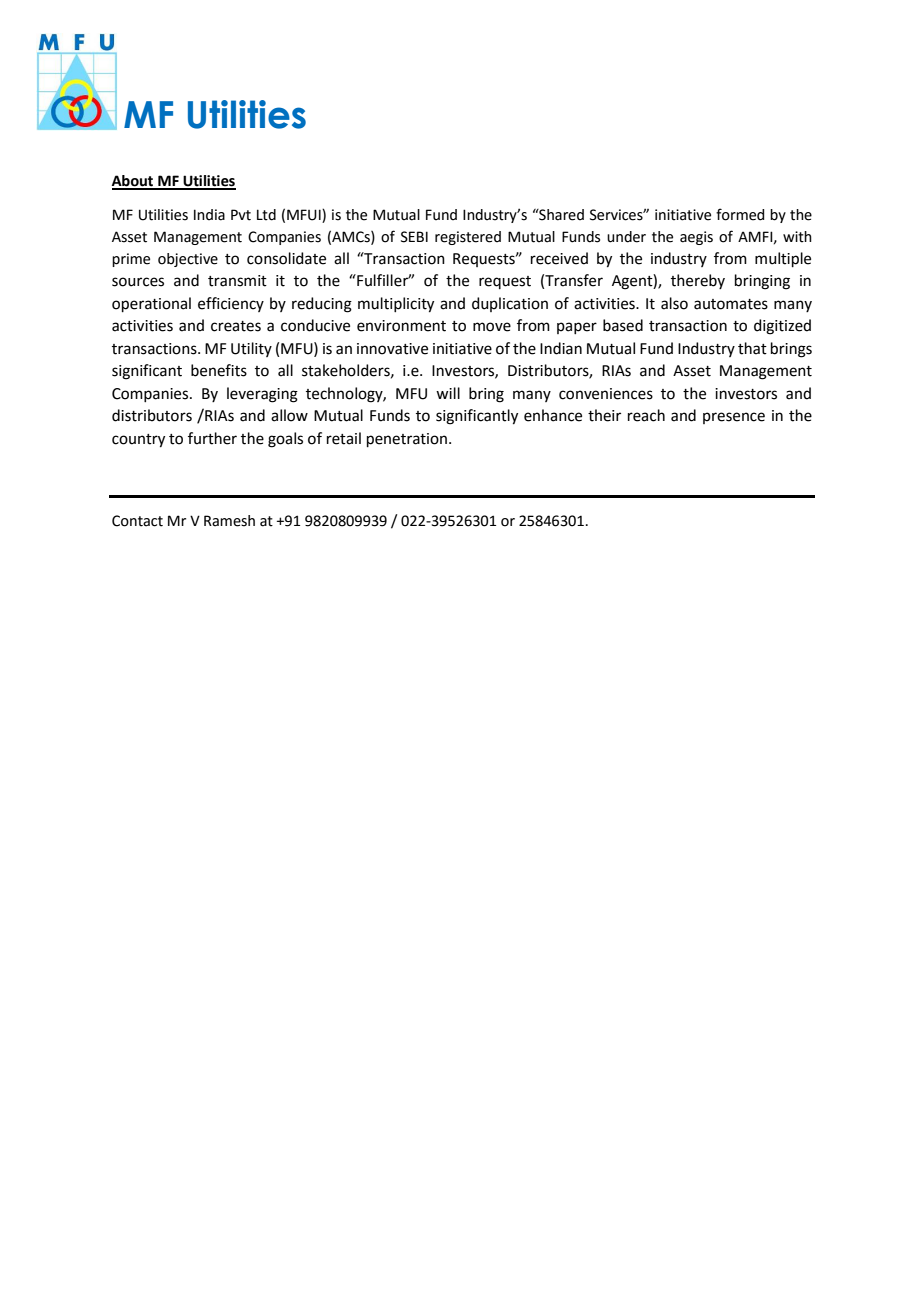  I want to click on About, so click(134, 182).
